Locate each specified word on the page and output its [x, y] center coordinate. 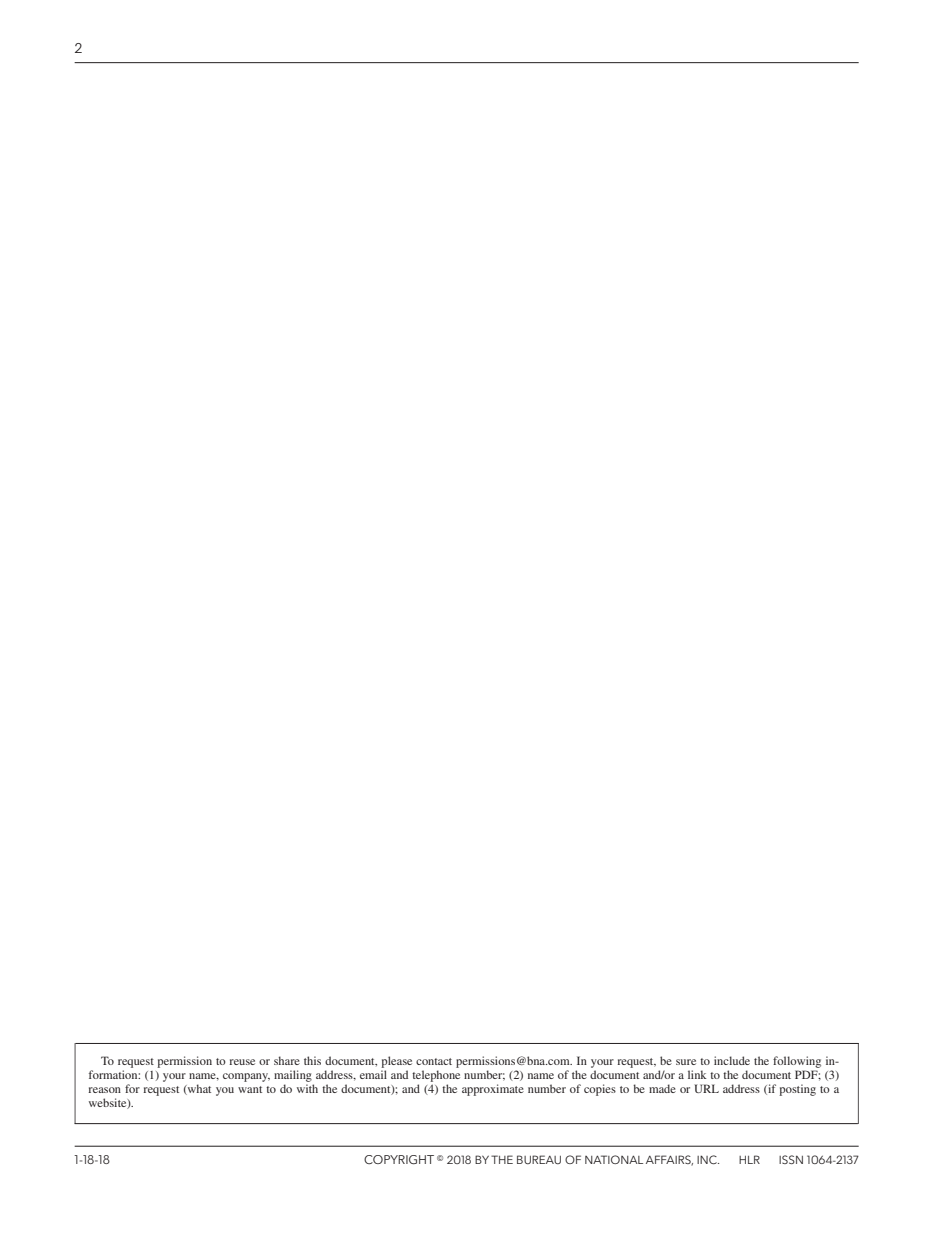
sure [686, 1062]
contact [434, 1061]
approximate [493, 1090]
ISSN [791, 1159]
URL [706, 1088]
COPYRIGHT [399, 1159]
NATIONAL [614, 1159]
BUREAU [539, 1159]
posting [797, 1090]
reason [104, 1090]
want [250, 1089]
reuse [242, 1062]
